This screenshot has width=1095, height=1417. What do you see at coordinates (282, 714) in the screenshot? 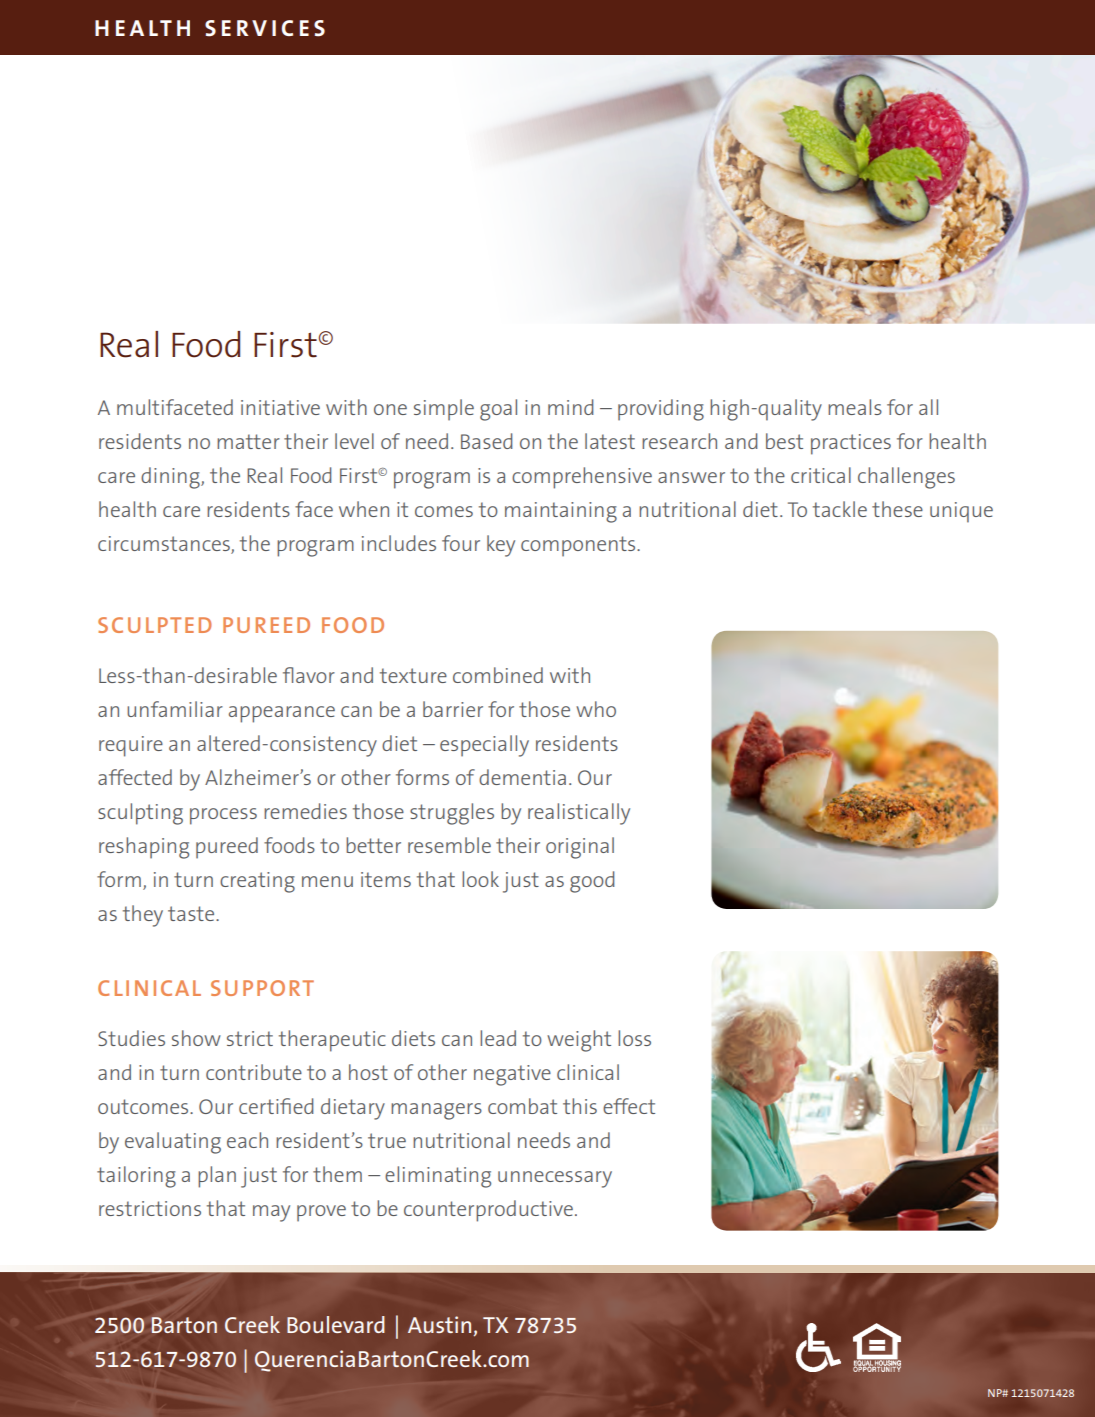
I see `appearance` at bounding box center [282, 714].
